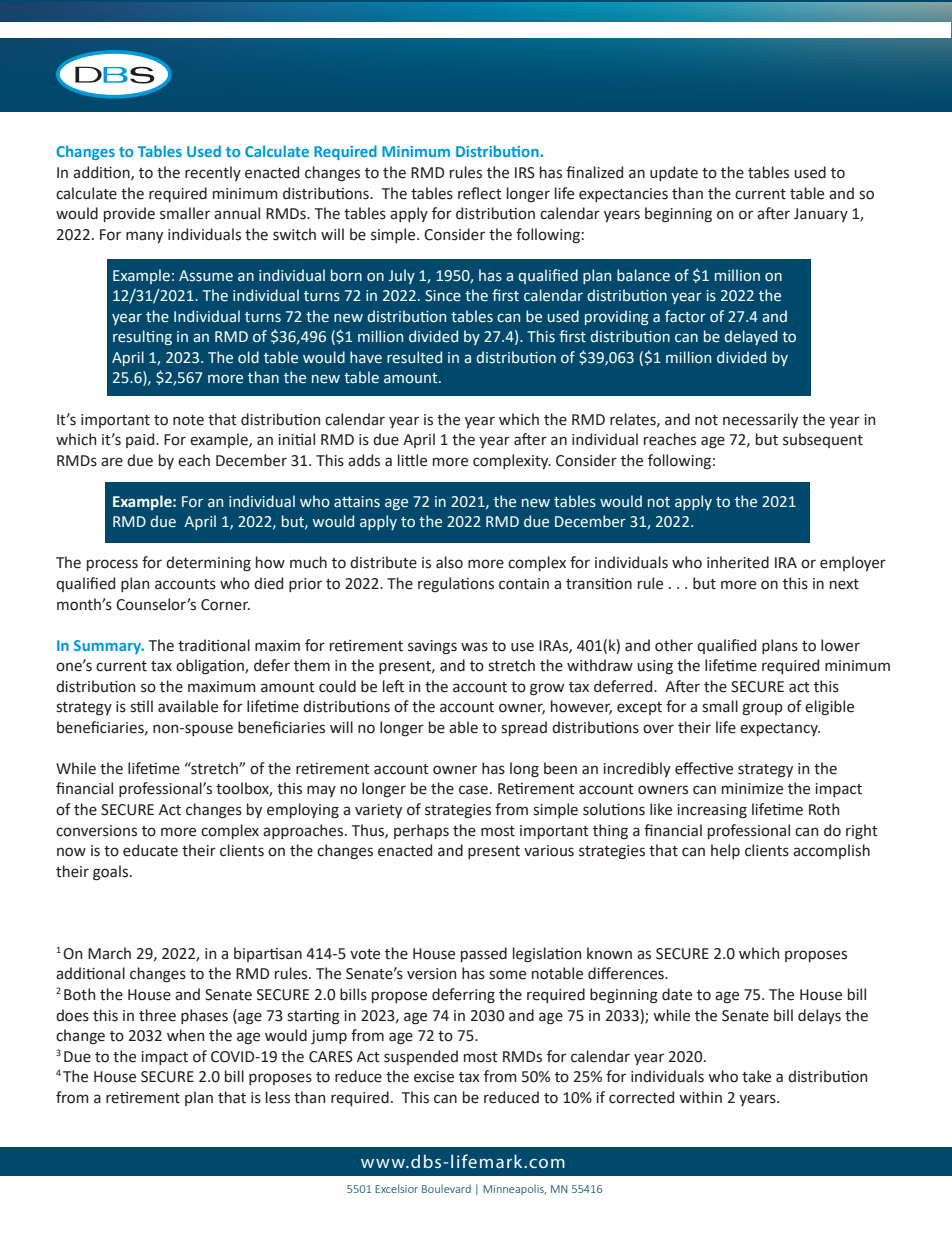  I want to click on less, so click(278, 1097).
